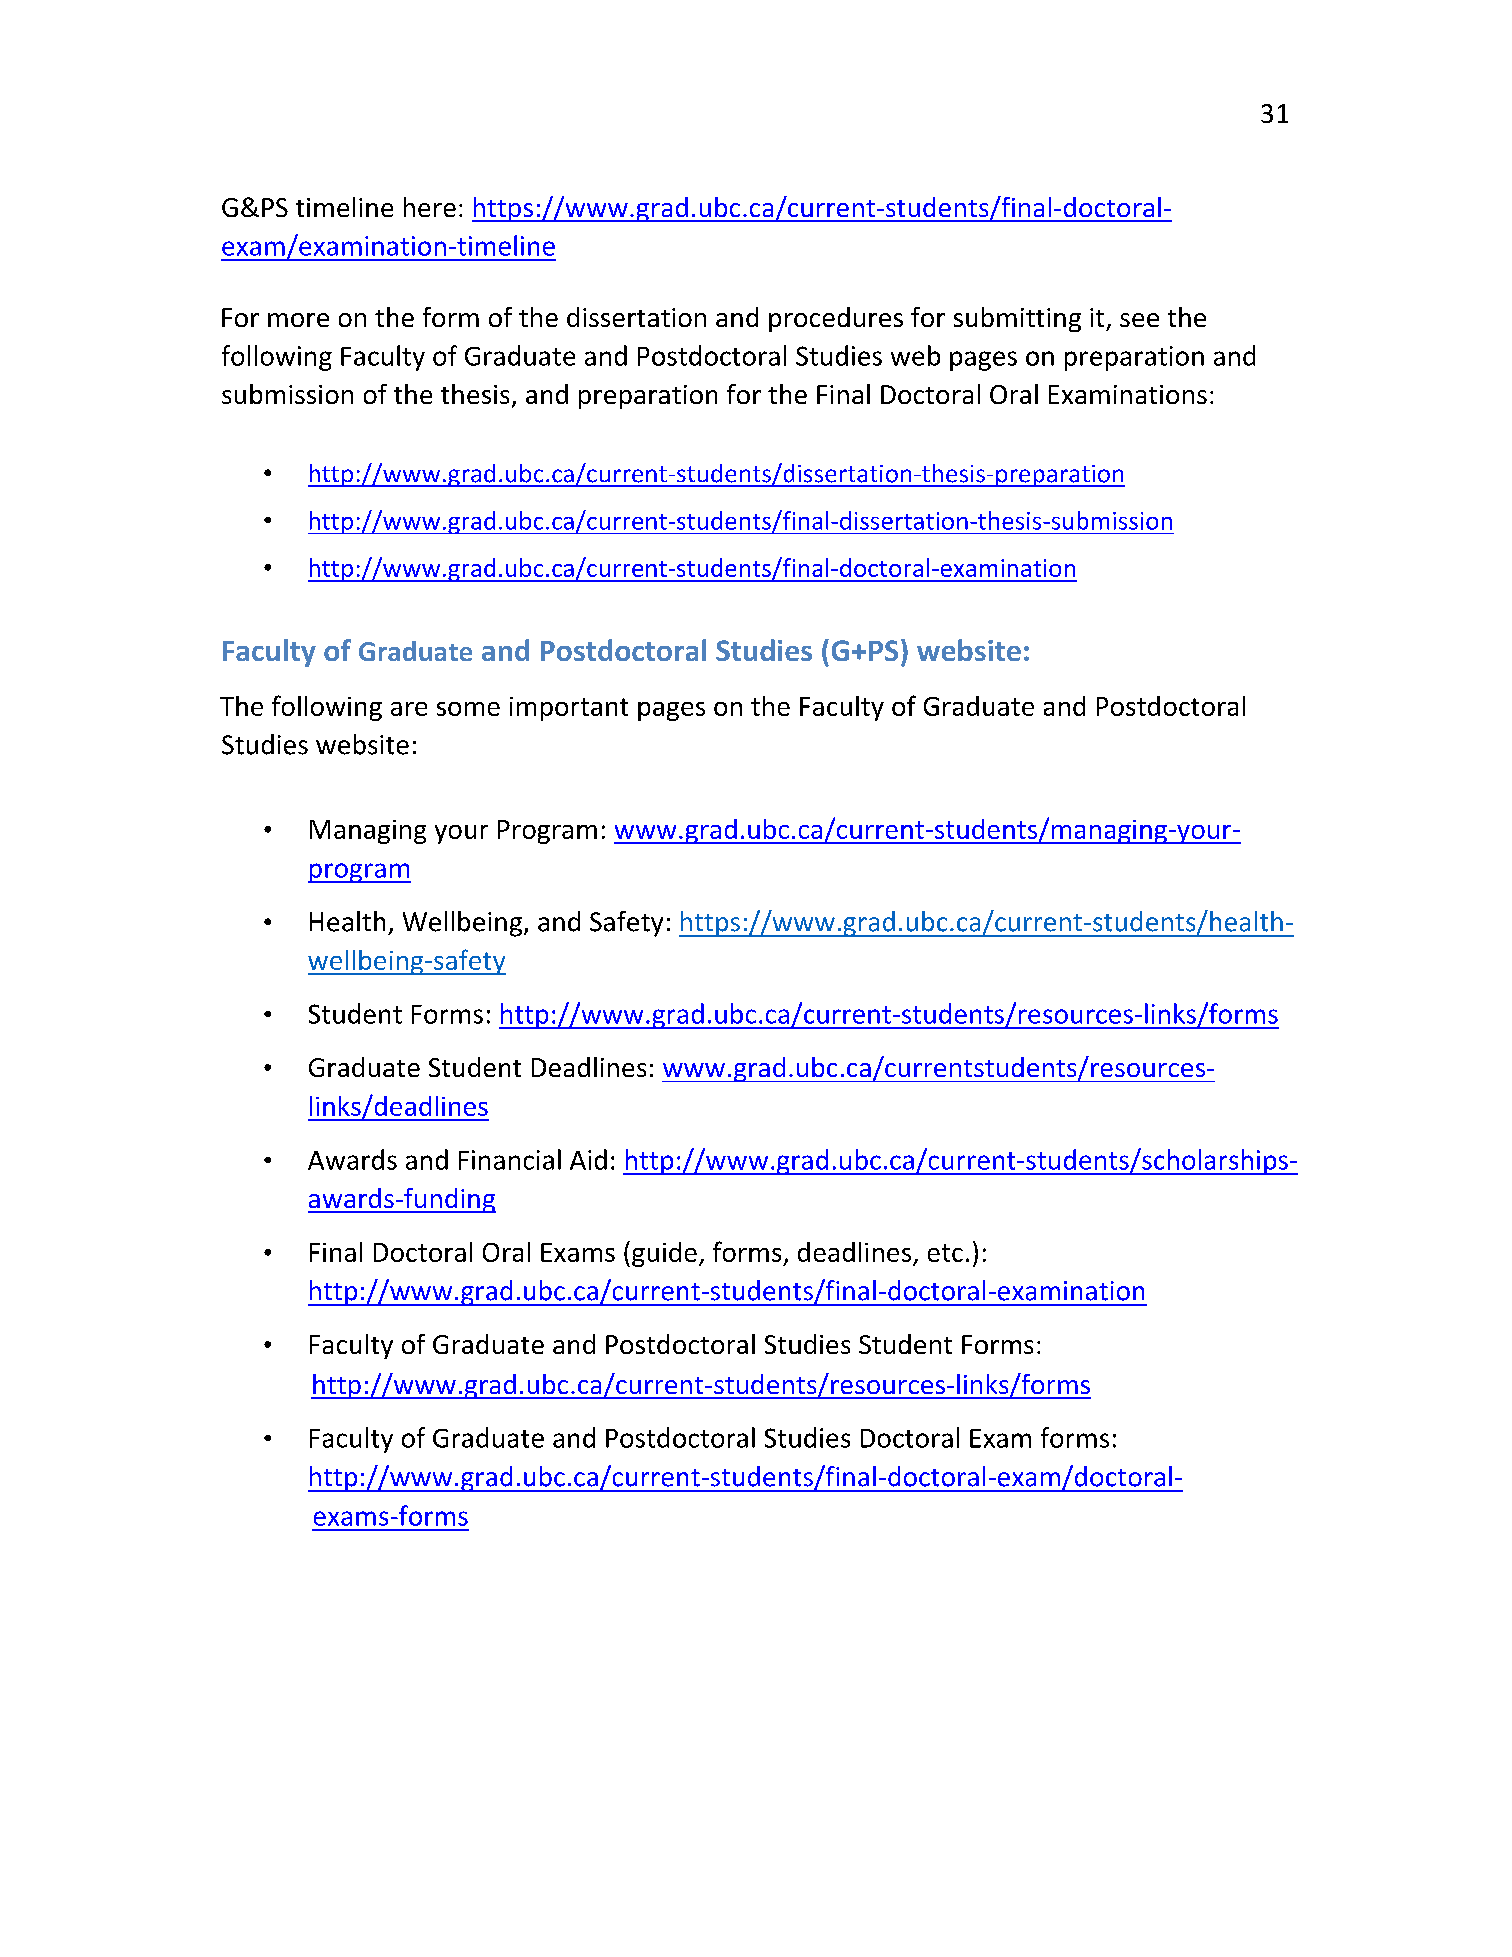 Image resolution: width=1512 pixels, height=1957 pixels. What do you see at coordinates (569, 709) in the image?
I see `important` at bounding box center [569, 709].
